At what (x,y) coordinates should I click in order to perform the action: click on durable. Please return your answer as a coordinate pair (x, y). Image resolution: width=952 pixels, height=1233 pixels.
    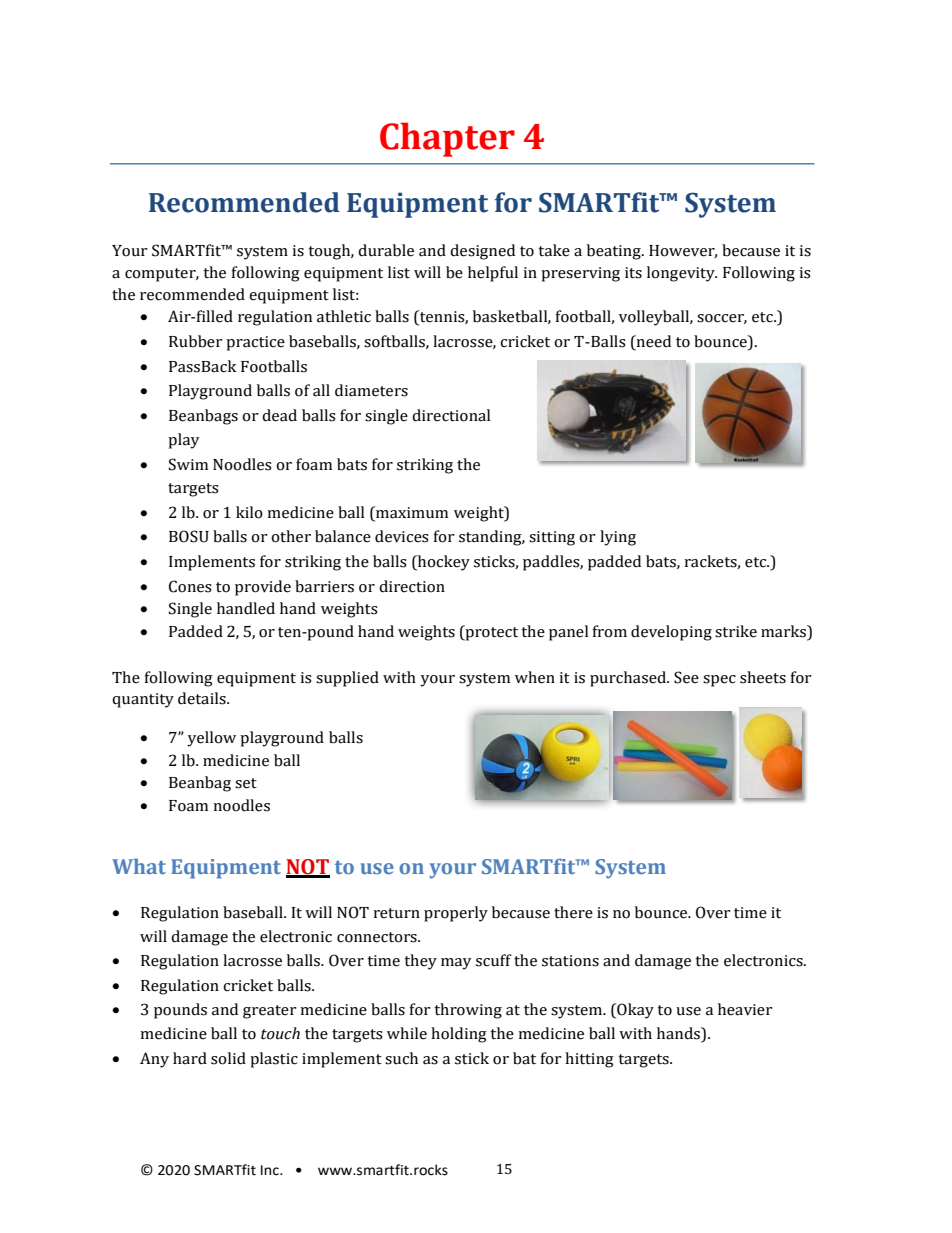
    Looking at the image, I should click on (386, 250).
